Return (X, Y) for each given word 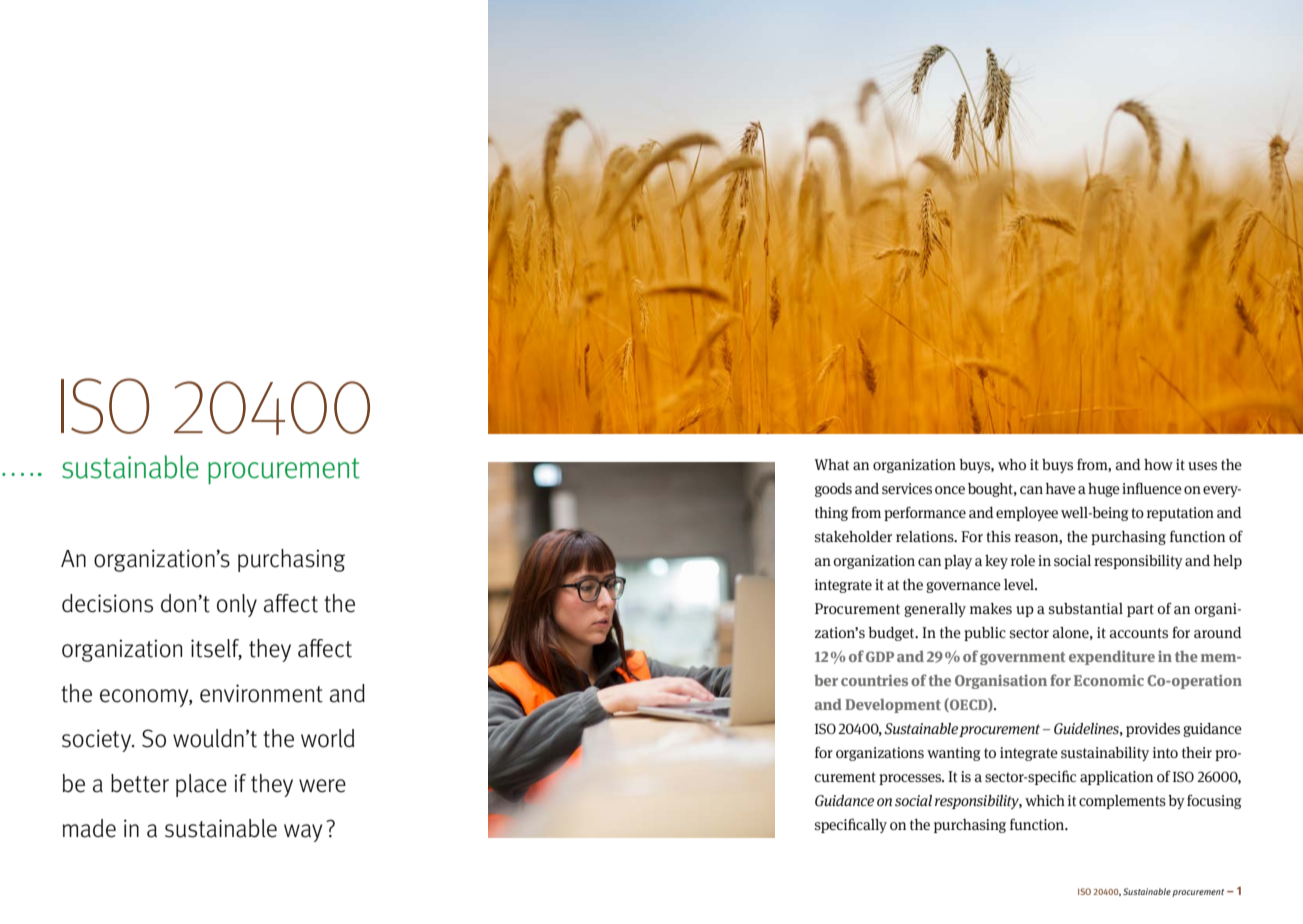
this (999, 536)
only (237, 605)
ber (826, 680)
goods (833, 490)
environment (261, 693)
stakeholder (853, 536)
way (303, 833)
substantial (1086, 608)
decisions (107, 603)
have (1061, 488)
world (327, 738)
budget (892, 634)
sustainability (1105, 754)
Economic (1109, 680)
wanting (954, 754)
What (832, 464)
